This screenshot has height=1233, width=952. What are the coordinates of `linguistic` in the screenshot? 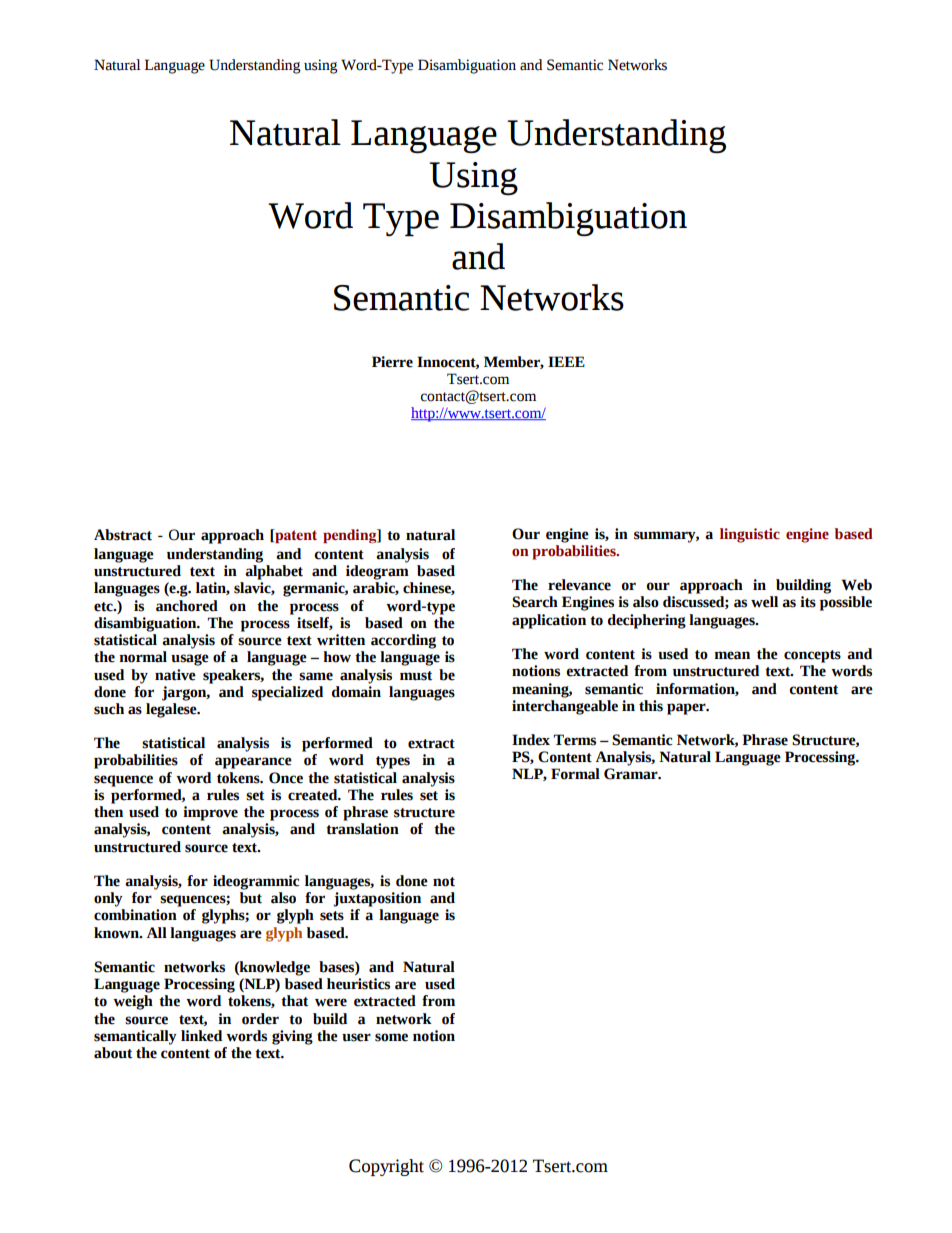 It's located at (750, 535).
